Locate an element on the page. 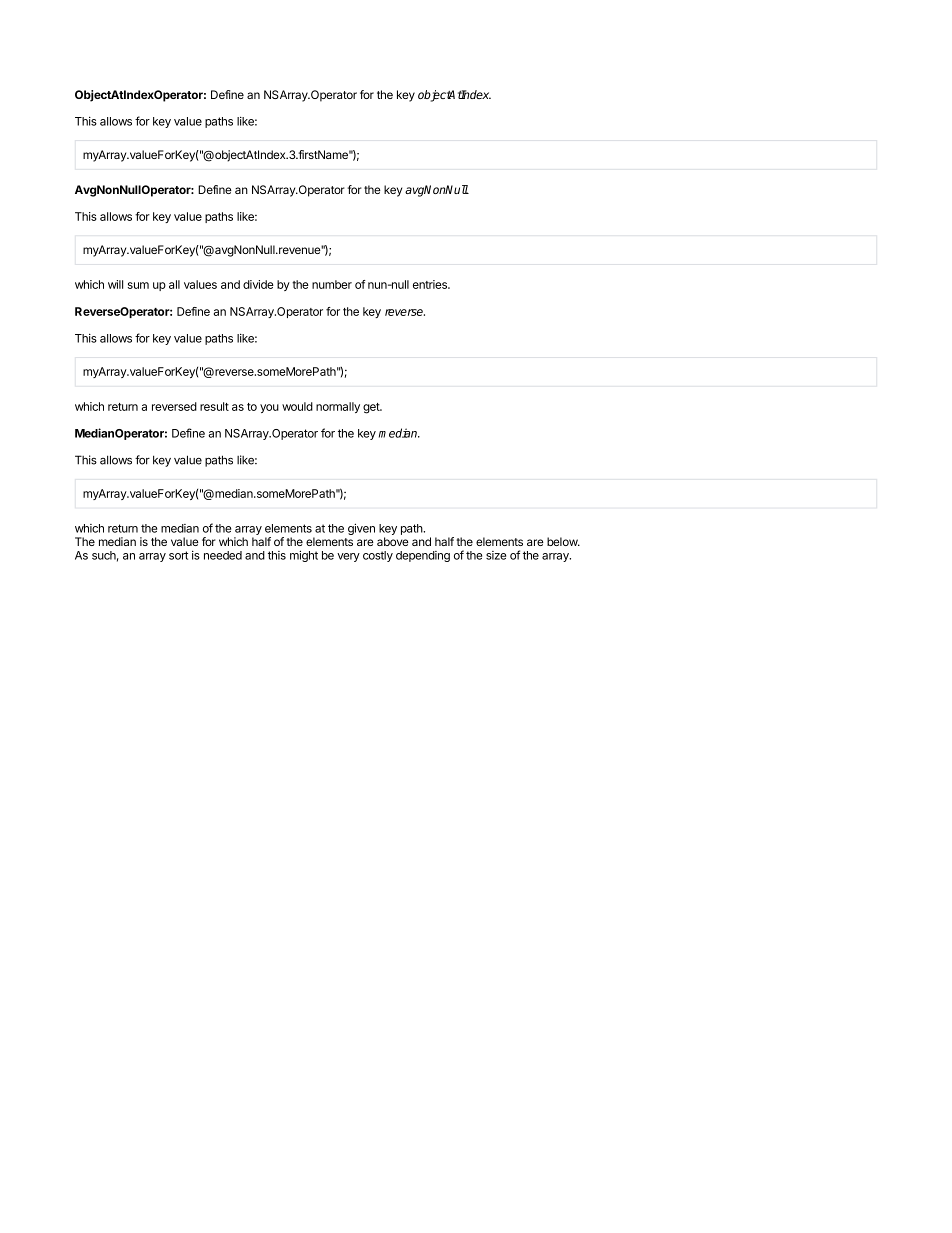 This page has height=1233, width=952. number is located at coordinates (332, 284).
